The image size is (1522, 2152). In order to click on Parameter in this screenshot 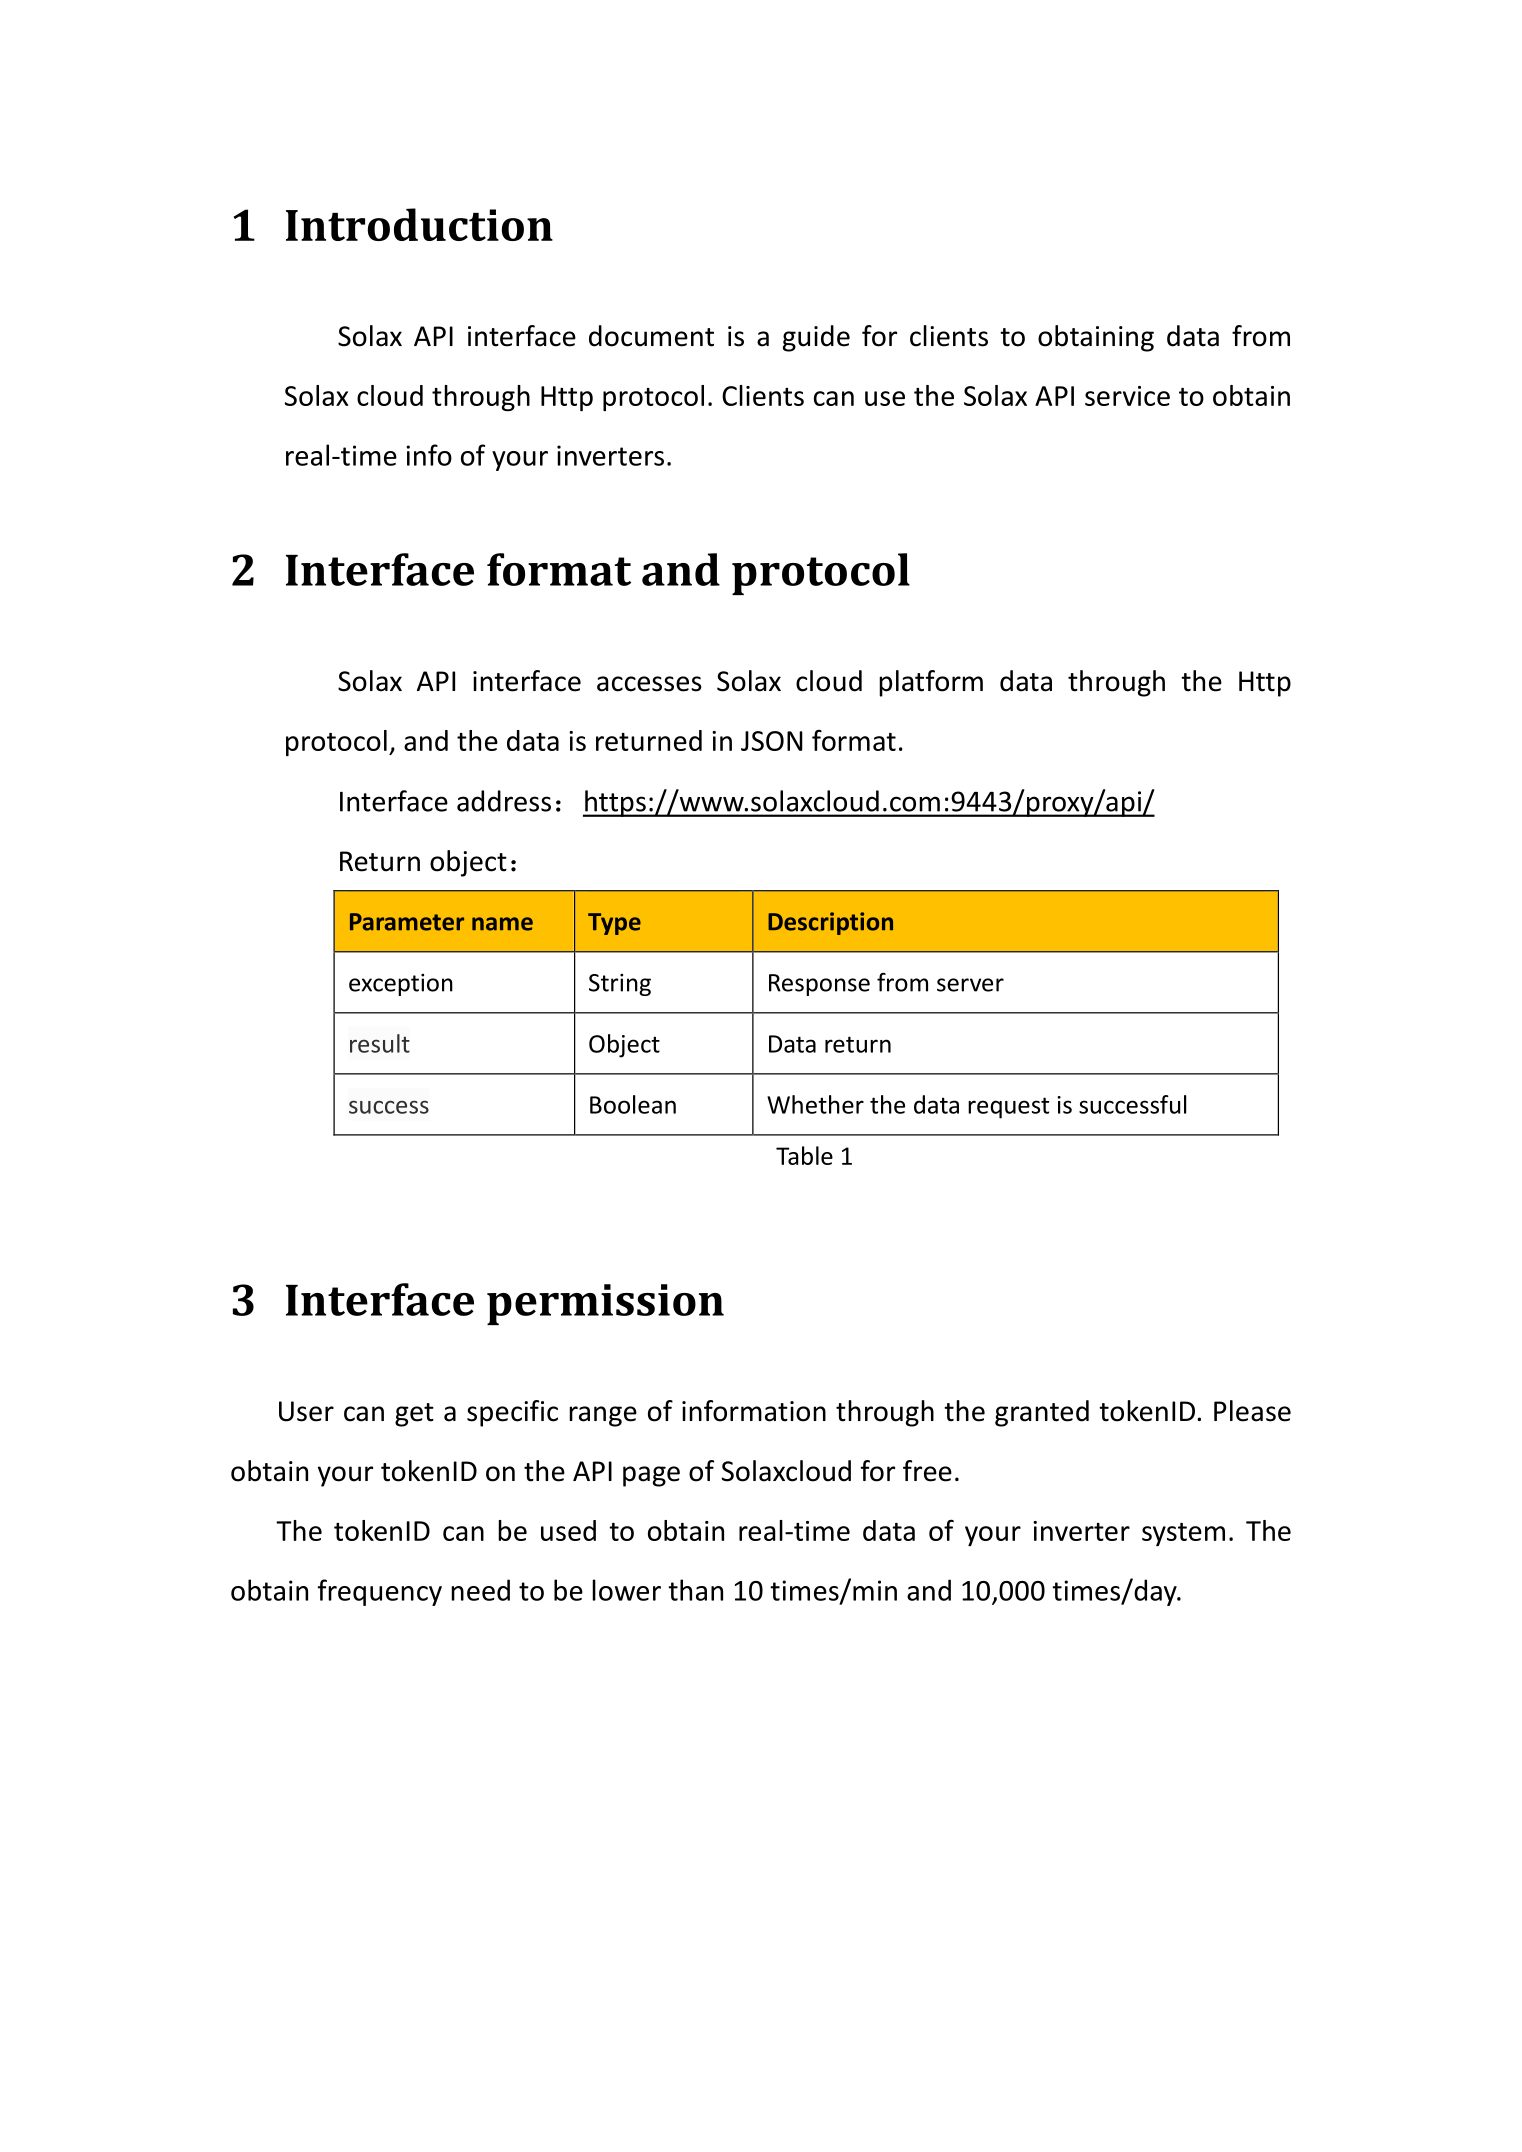, I will do `click(407, 922)`.
